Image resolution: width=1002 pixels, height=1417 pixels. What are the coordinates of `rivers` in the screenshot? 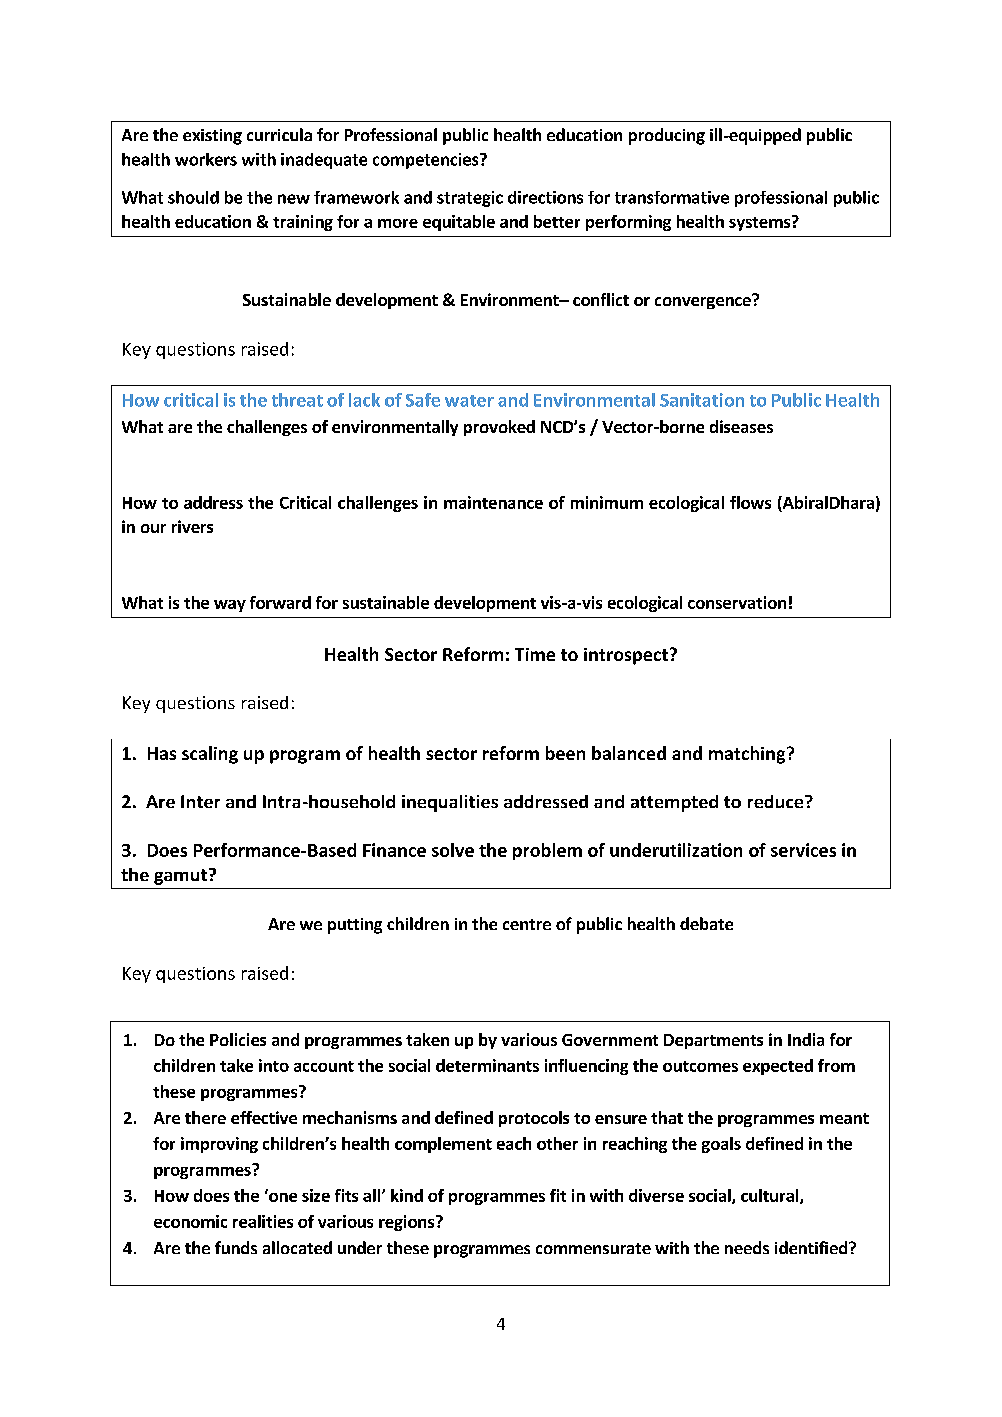 It's located at (192, 526).
